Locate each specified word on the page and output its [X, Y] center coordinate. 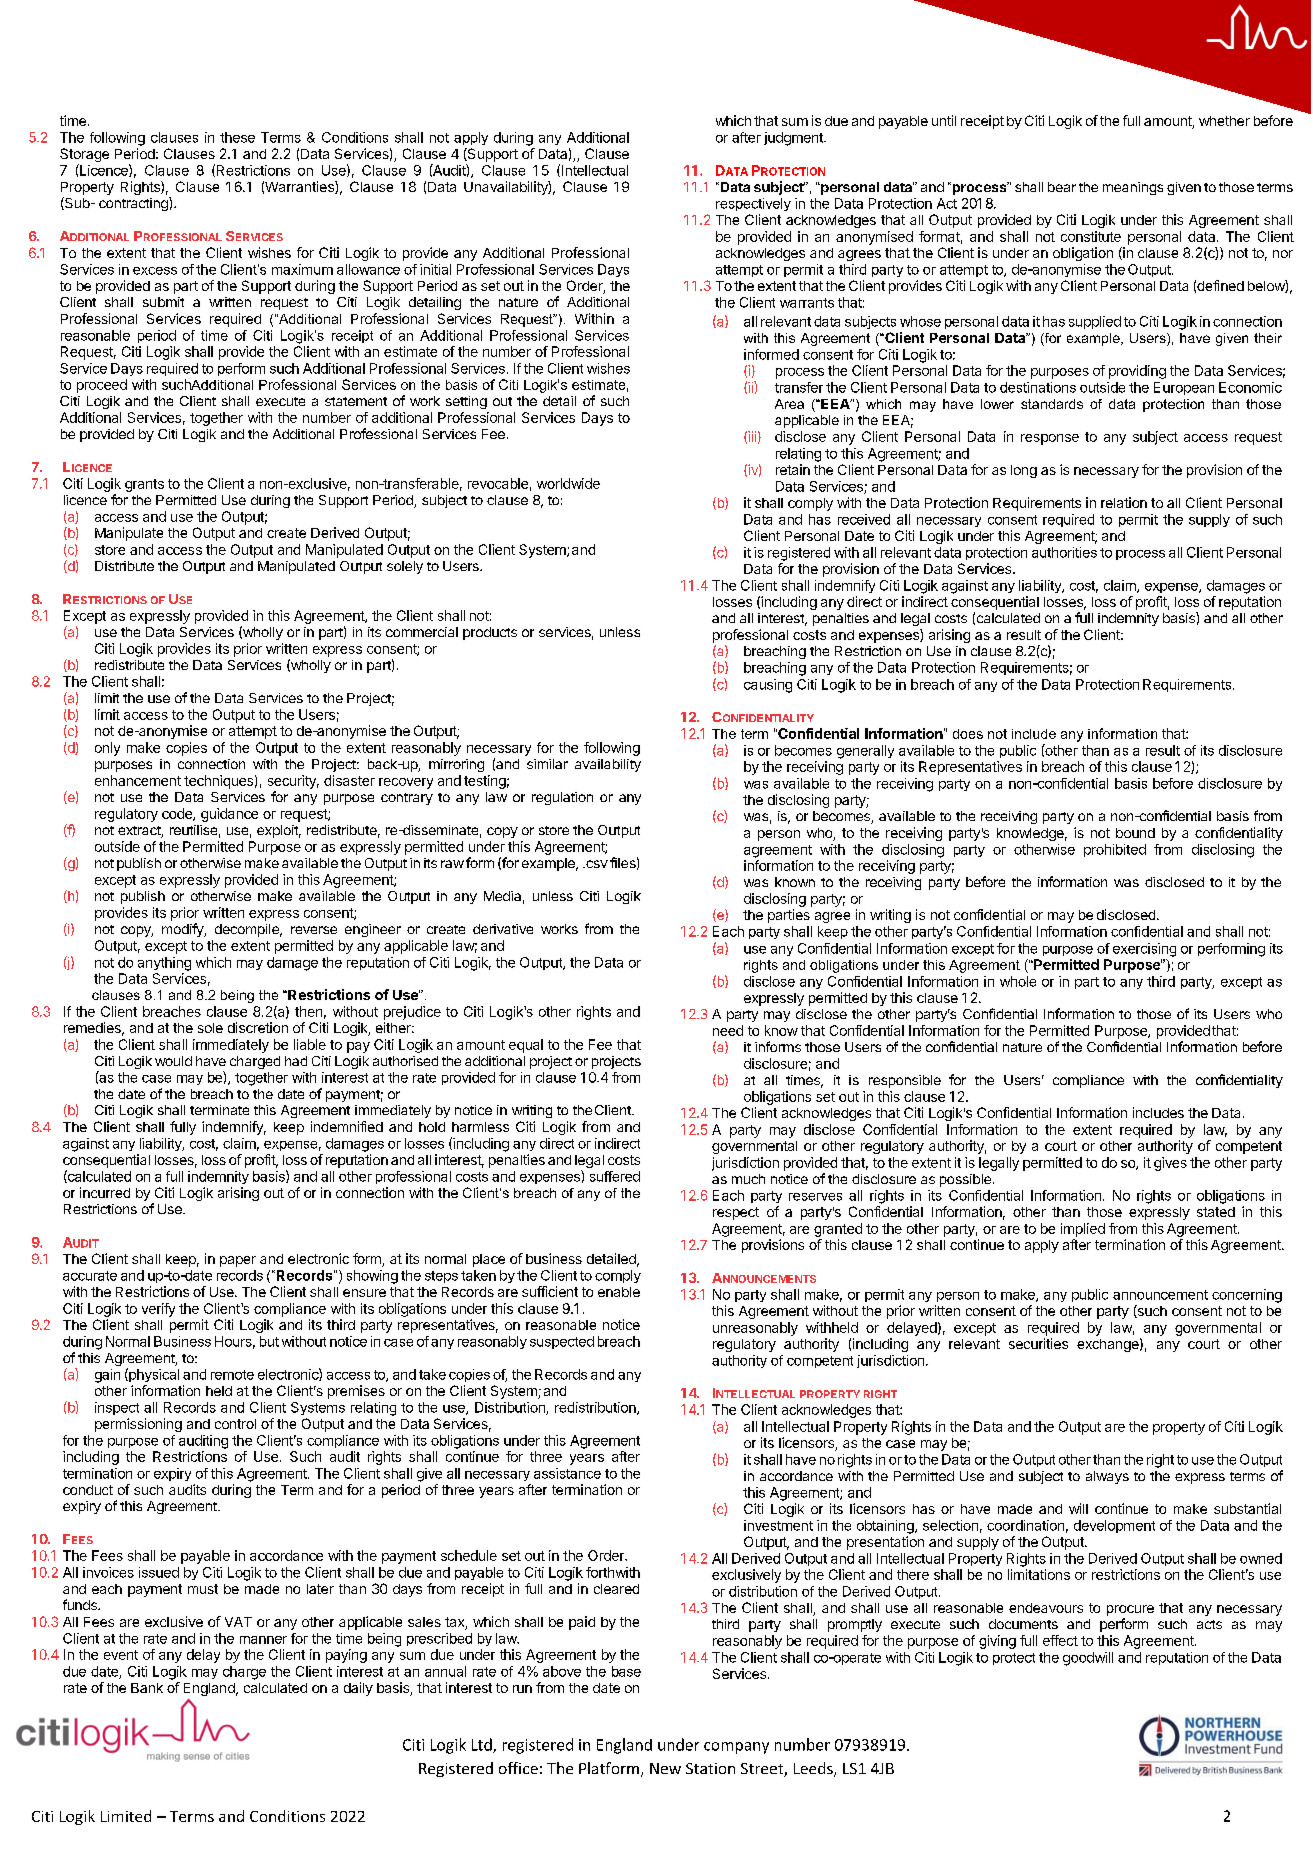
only [107, 749]
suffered [615, 1176]
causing [768, 686]
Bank [147, 1688]
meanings [1133, 188]
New [665, 1768]
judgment [794, 139]
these [237, 137]
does [968, 734]
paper [238, 1261]
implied [1083, 1230]
